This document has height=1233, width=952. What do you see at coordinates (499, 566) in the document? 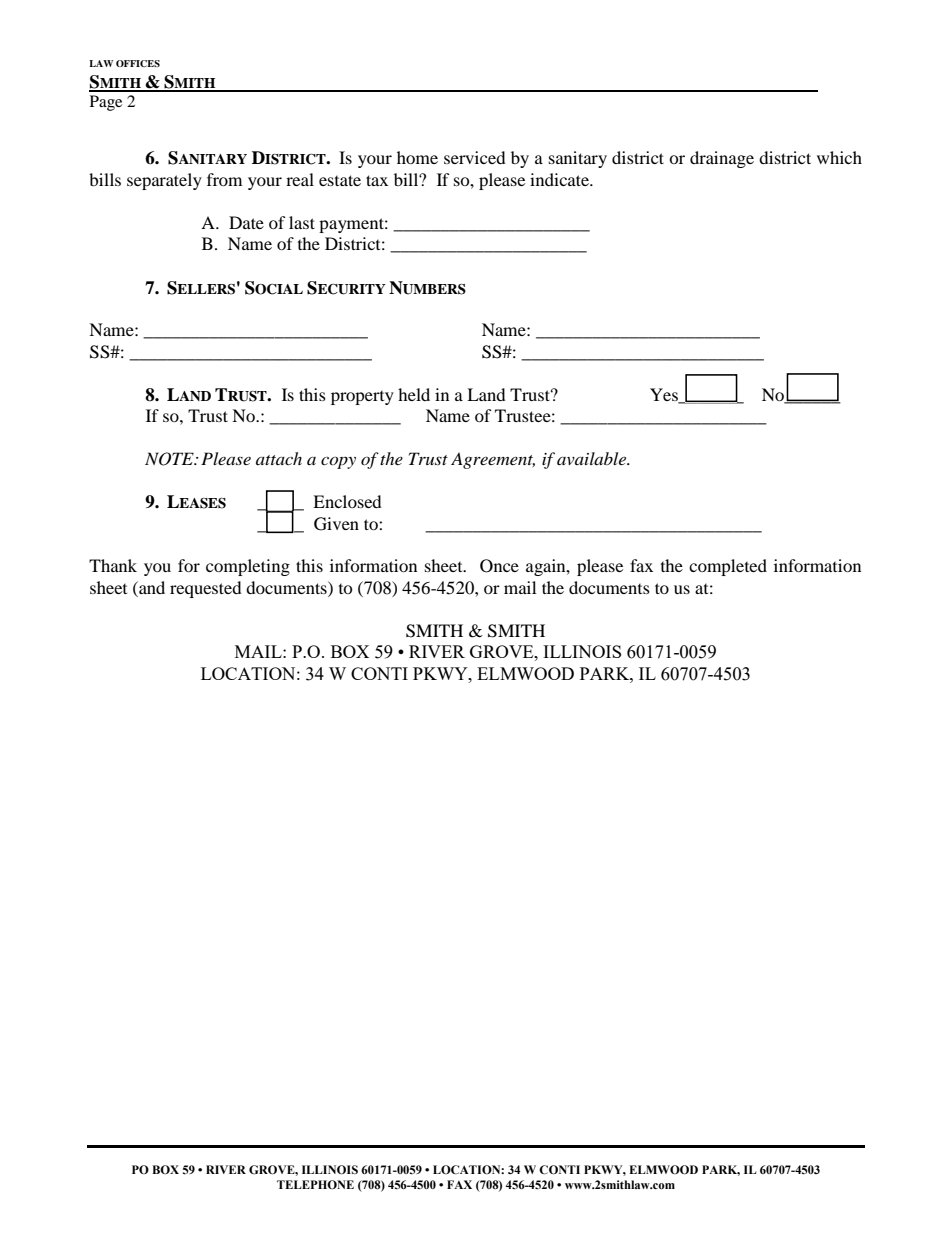
I see `Once` at bounding box center [499, 566].
